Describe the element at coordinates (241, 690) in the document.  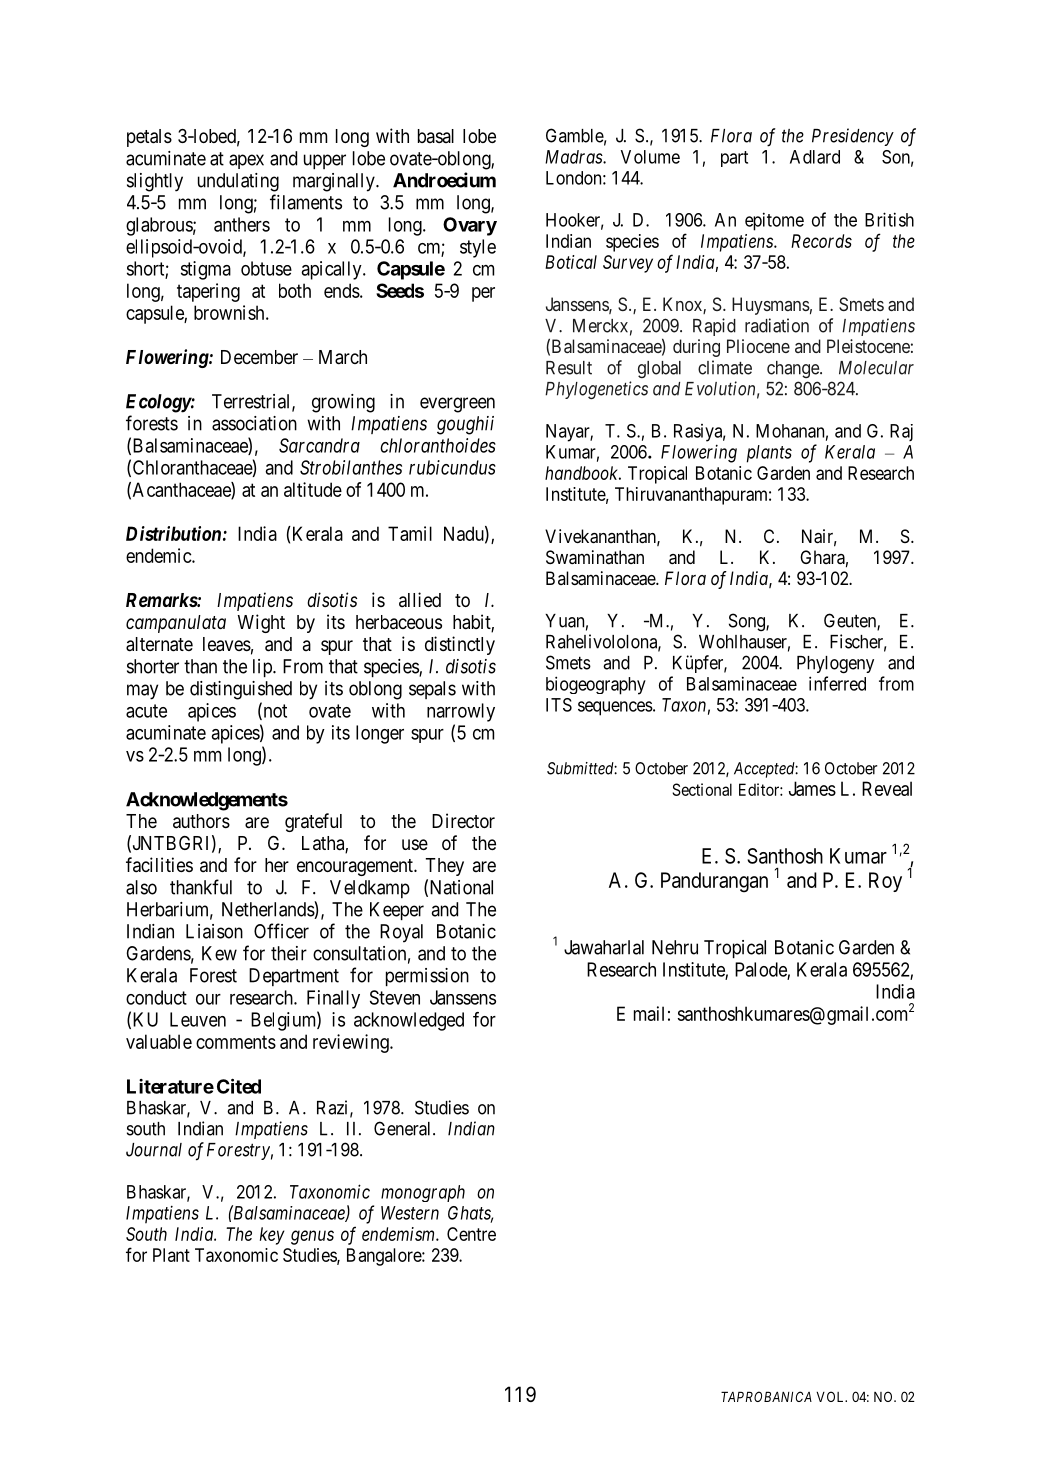
I see `distinguished` at that location.
